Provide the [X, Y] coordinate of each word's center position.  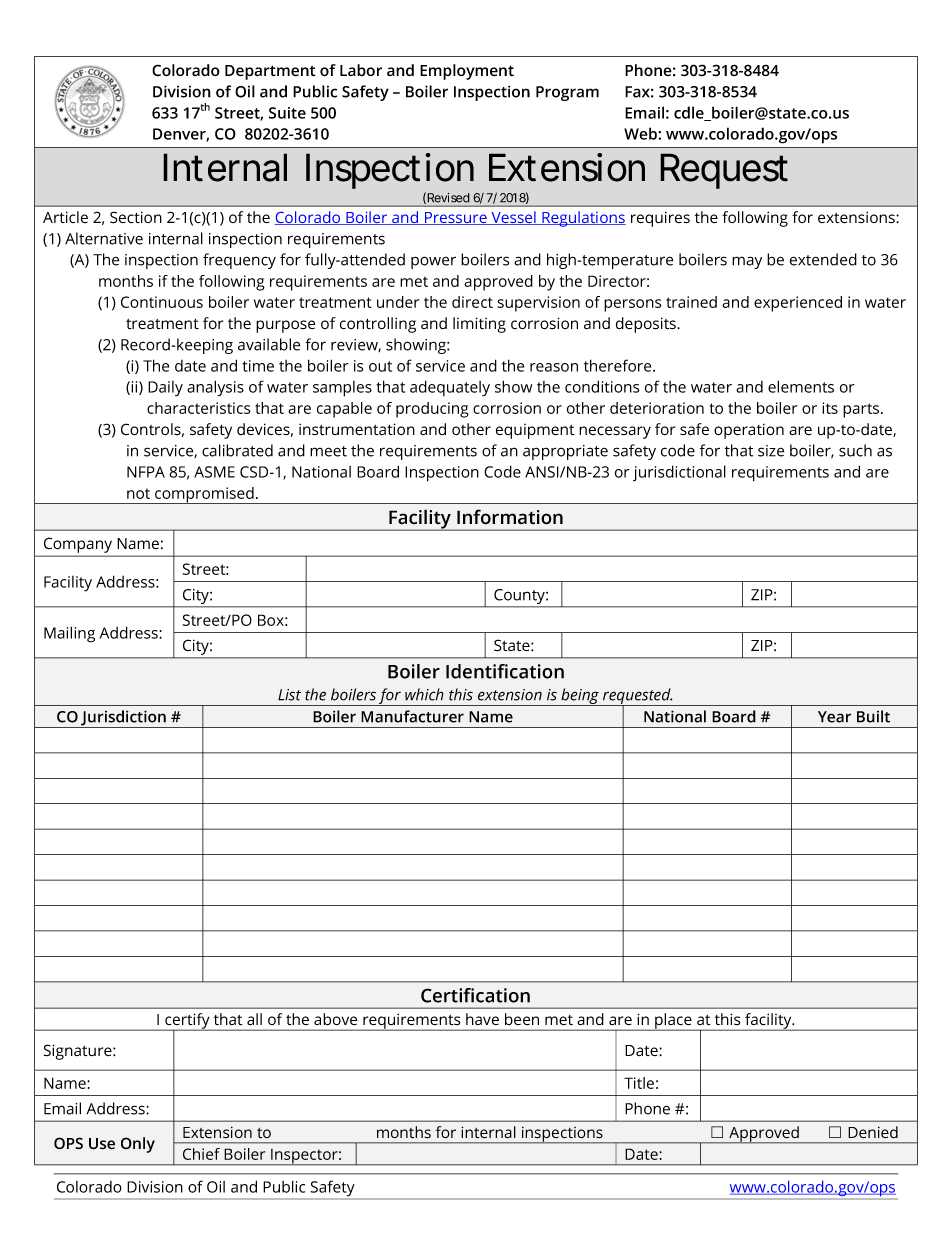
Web [641, 133]
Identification [505, 671]
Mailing [69, 634]
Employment [467, 72]
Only [138, 1145]
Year [834, 717]
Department [270, 72]
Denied [873, 1132]
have [482, 1019]
